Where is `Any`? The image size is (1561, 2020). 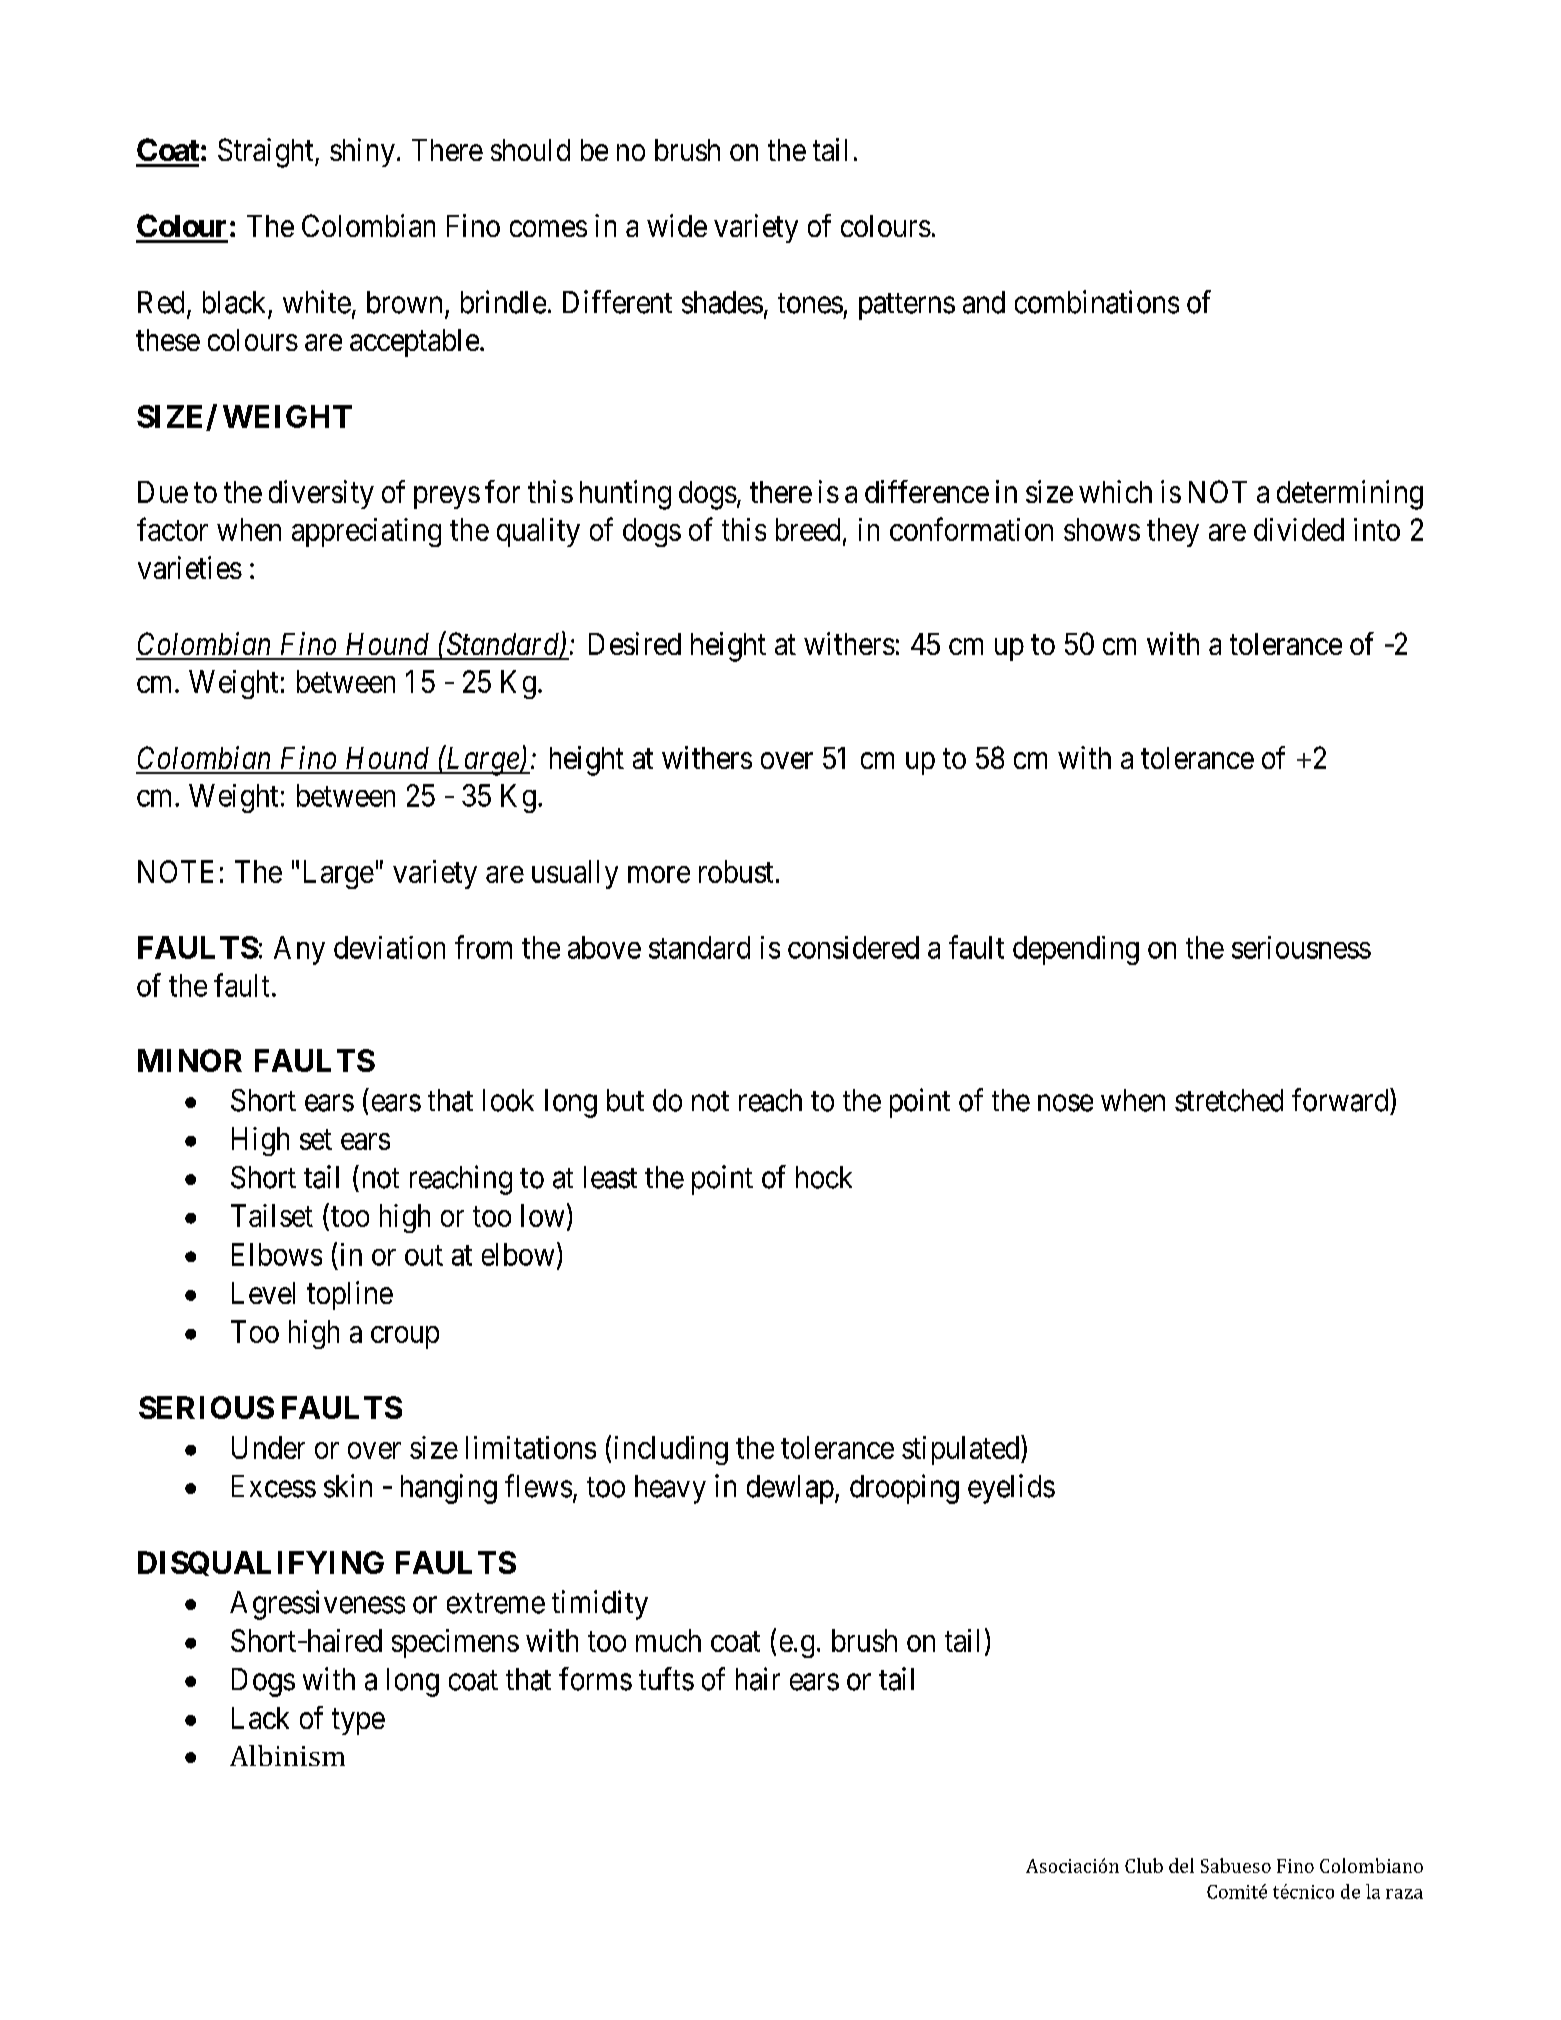 Any is located at coordinates (299, 950).
